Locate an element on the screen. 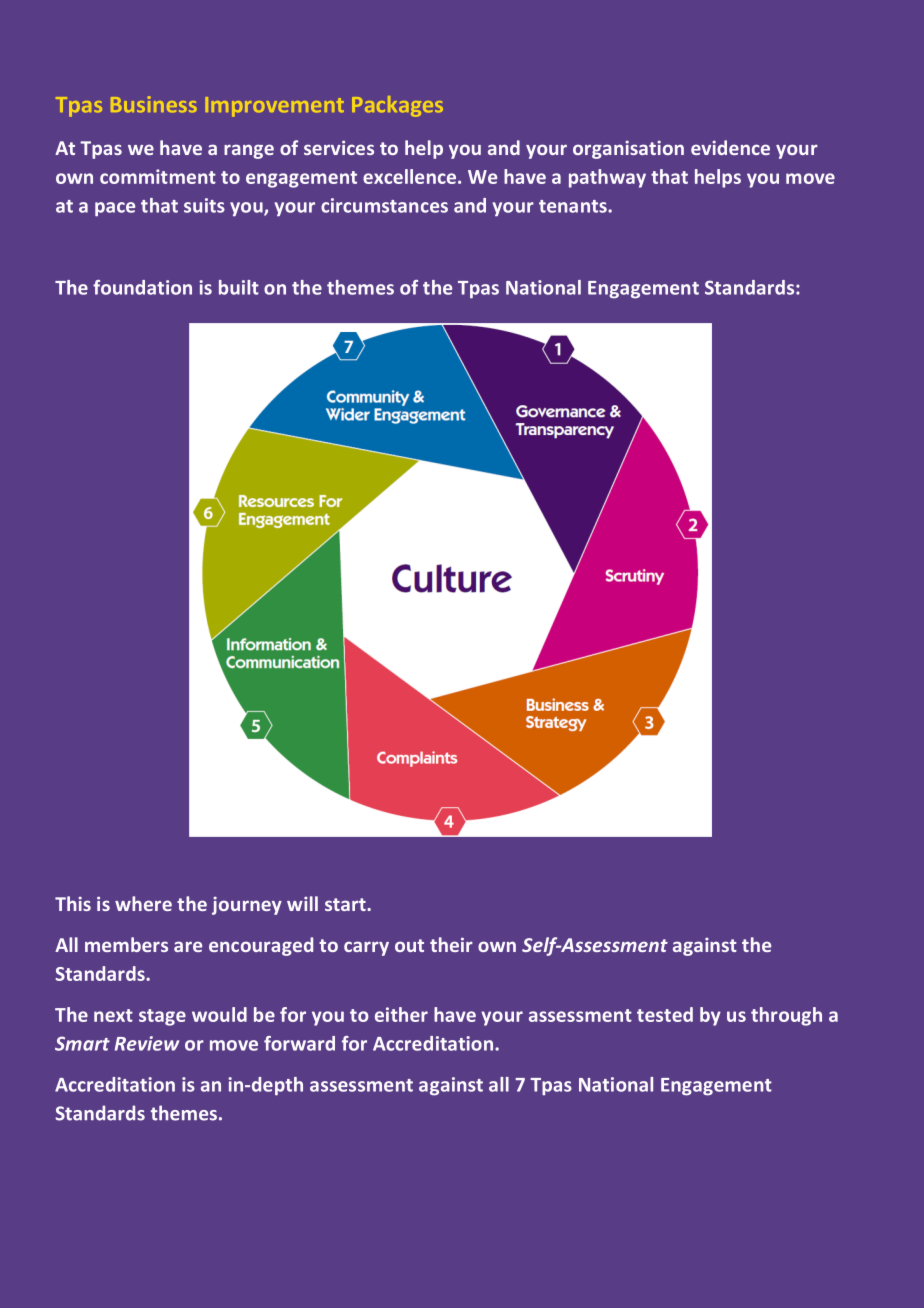 The height and width of the screenshot is (1308, 924). evidence is located at coordinates (730, 147).
